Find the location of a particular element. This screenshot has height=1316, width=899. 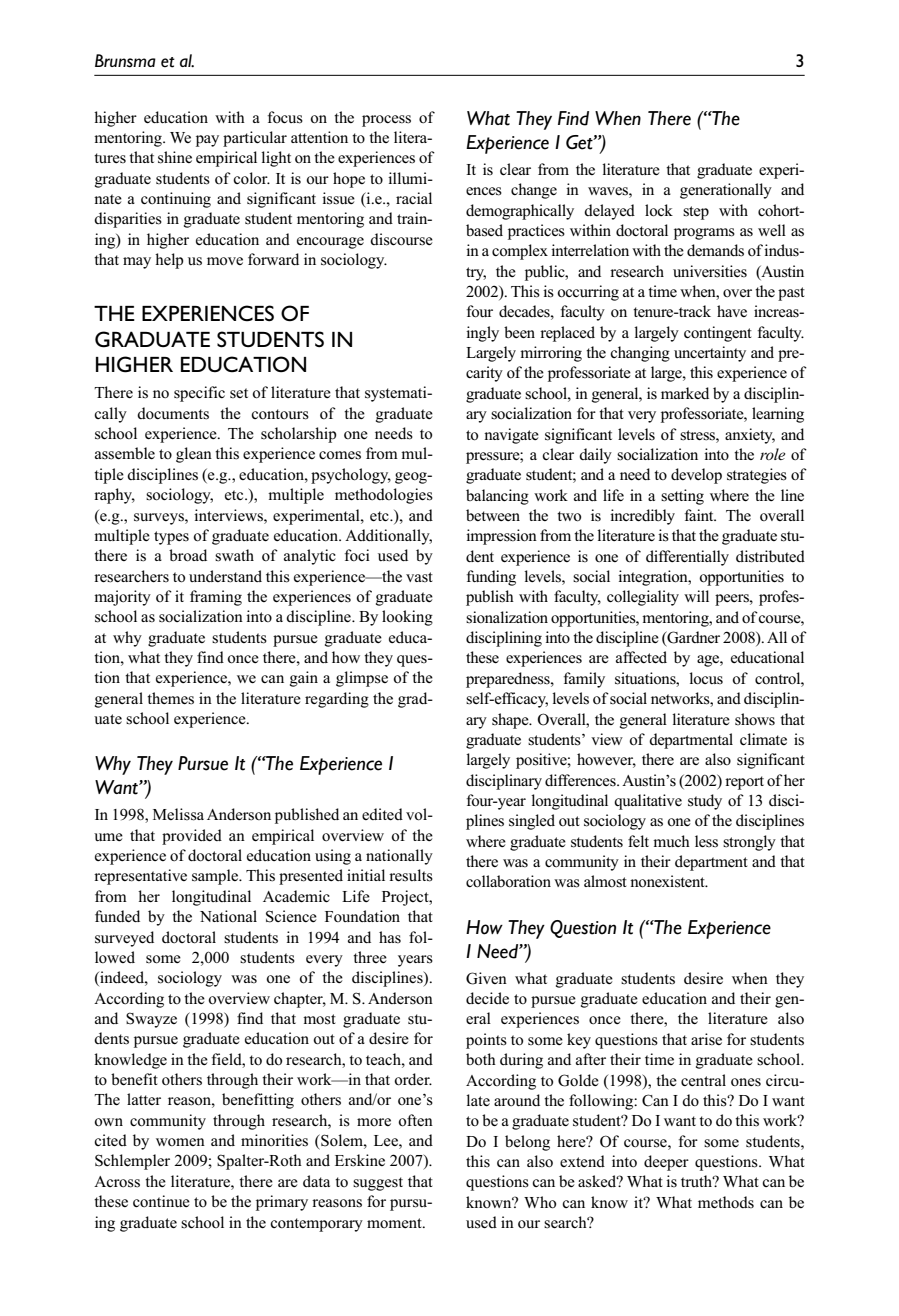

continue is located at coordinates (161, 1201).
